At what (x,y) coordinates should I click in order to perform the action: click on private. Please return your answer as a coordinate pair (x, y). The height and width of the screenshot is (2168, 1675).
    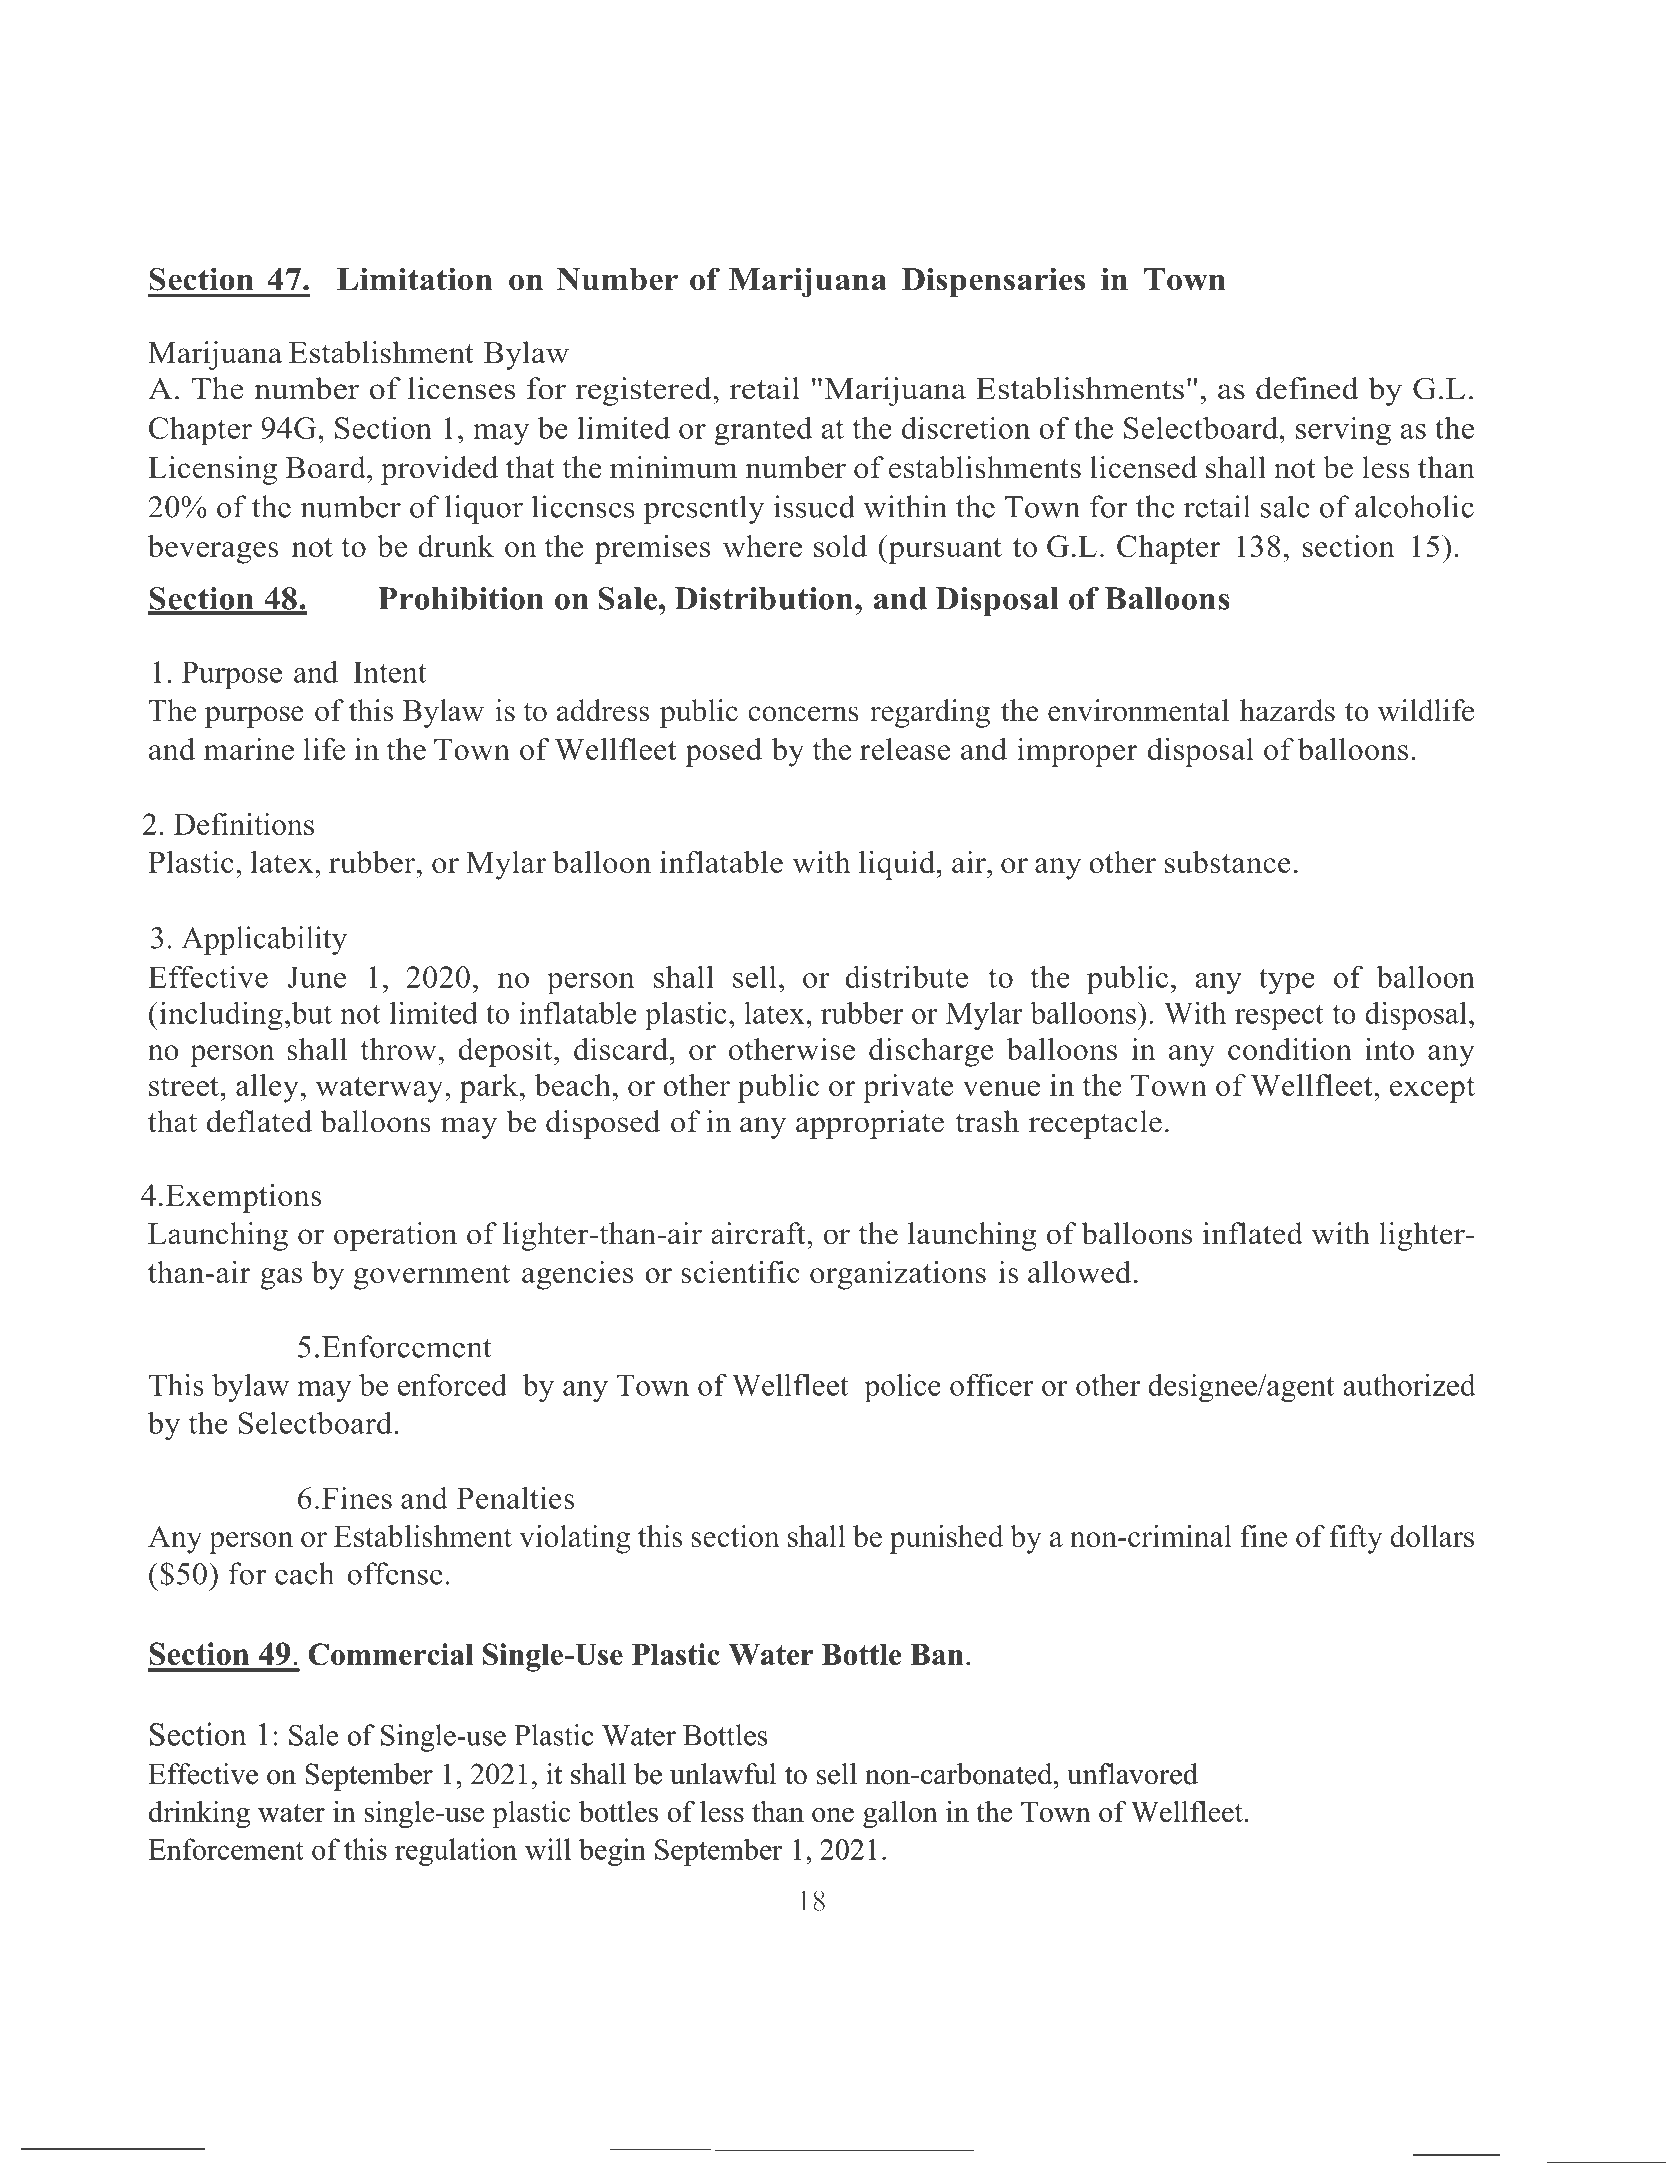
    Looking at the image, I should click on (908, 1088).
